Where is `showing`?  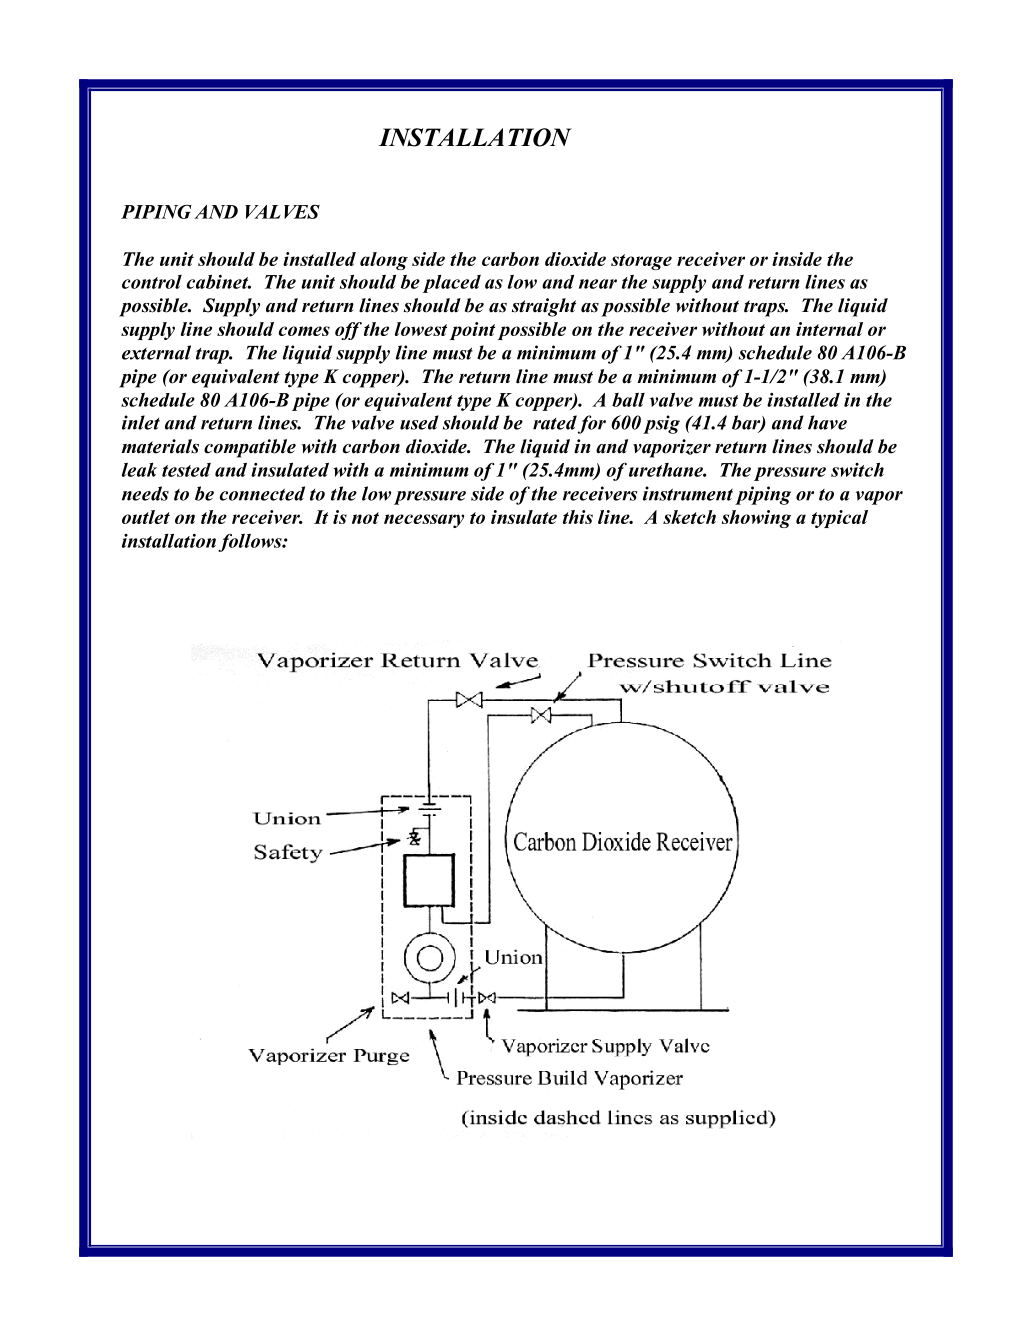
showing is located at coordinates (756, 519).
